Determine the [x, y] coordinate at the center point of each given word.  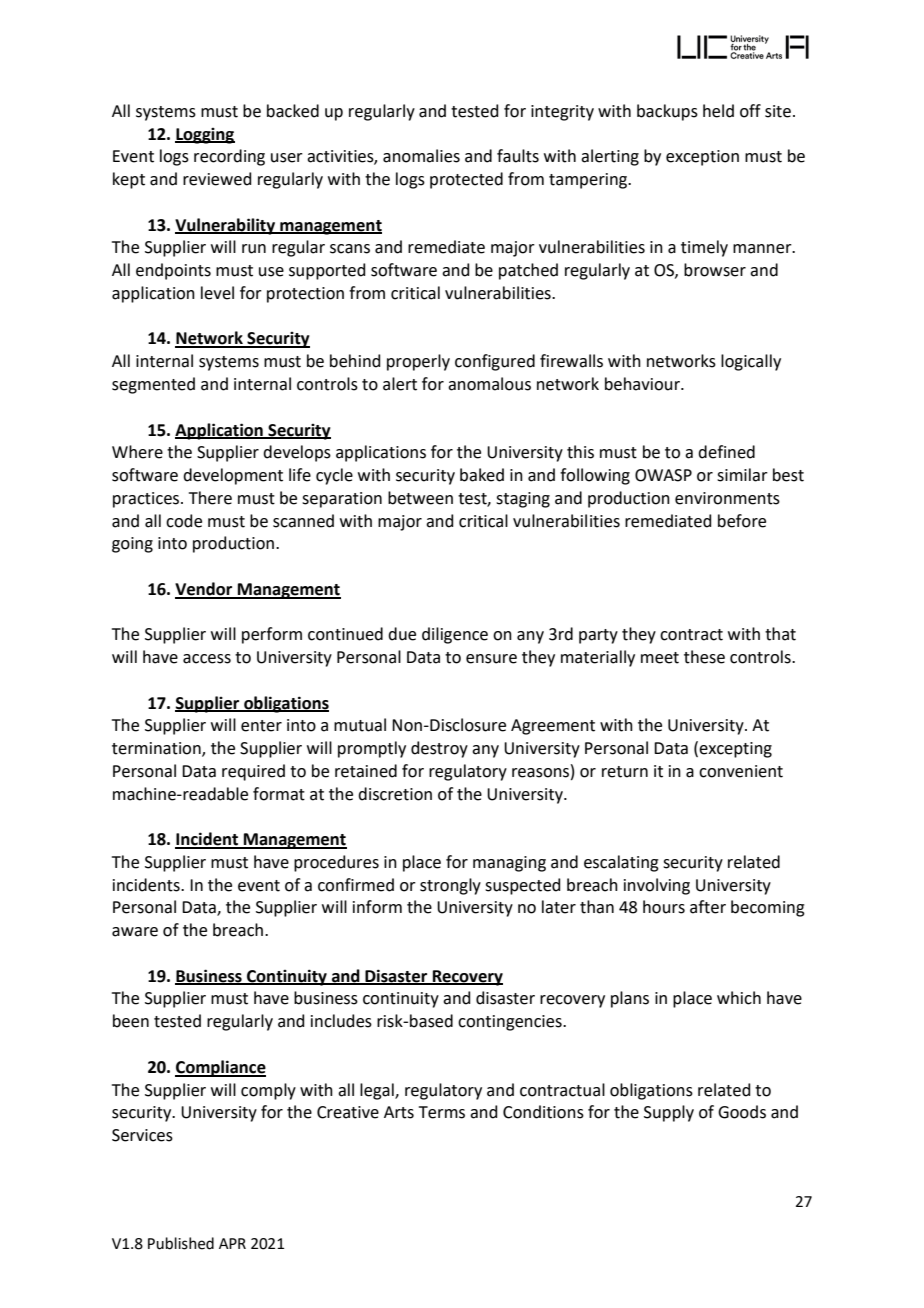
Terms [442, 1112]
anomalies [421, 156]
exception [702, 158]
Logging [205, 136]
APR [232, 1243]
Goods [742, 1112]
